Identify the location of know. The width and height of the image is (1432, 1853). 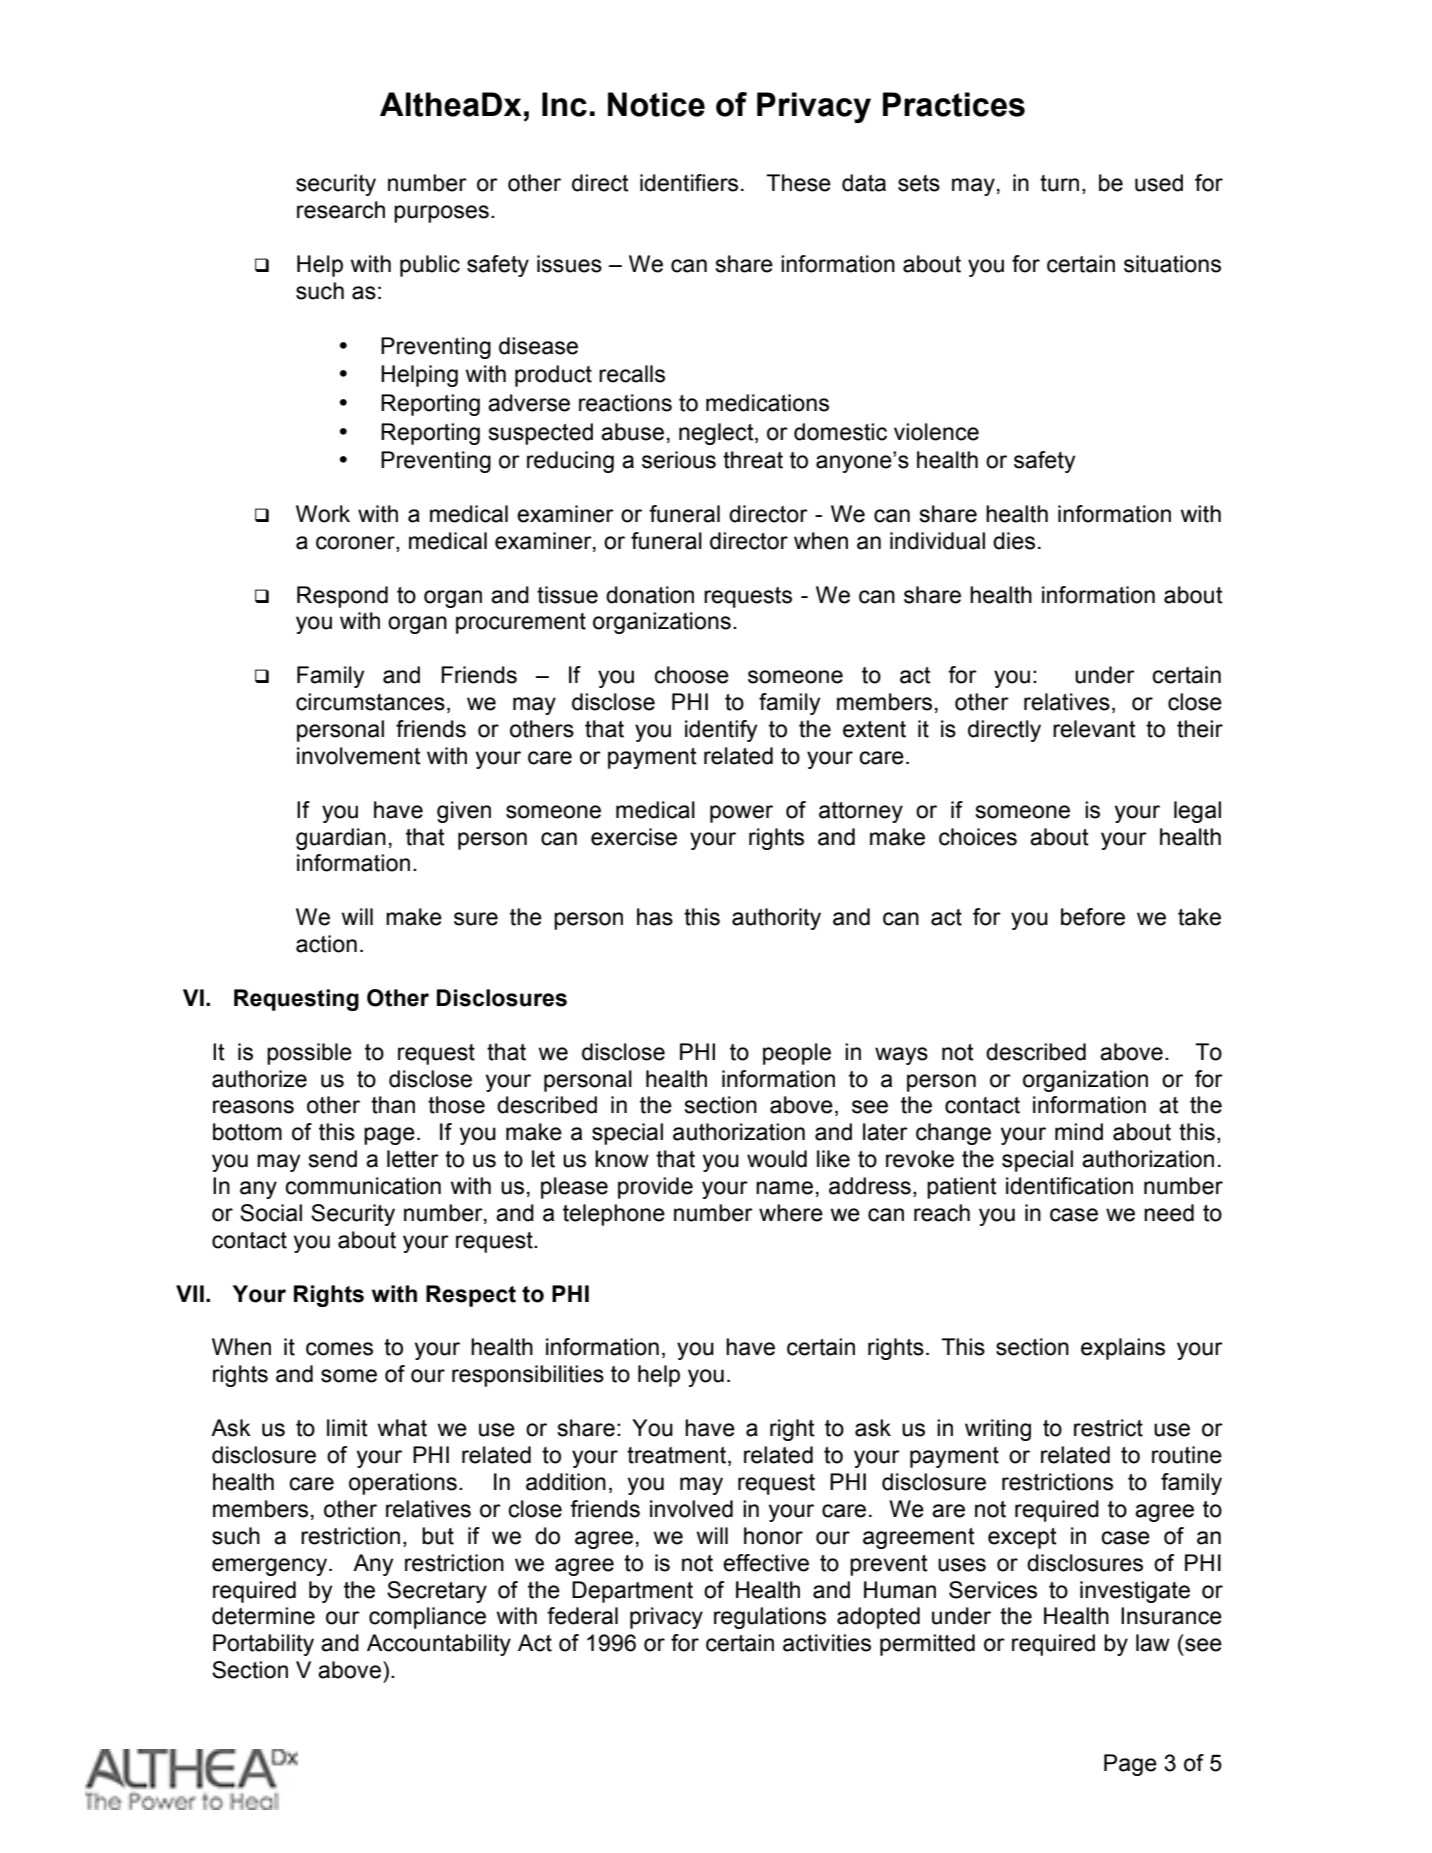
(622, 1159).
